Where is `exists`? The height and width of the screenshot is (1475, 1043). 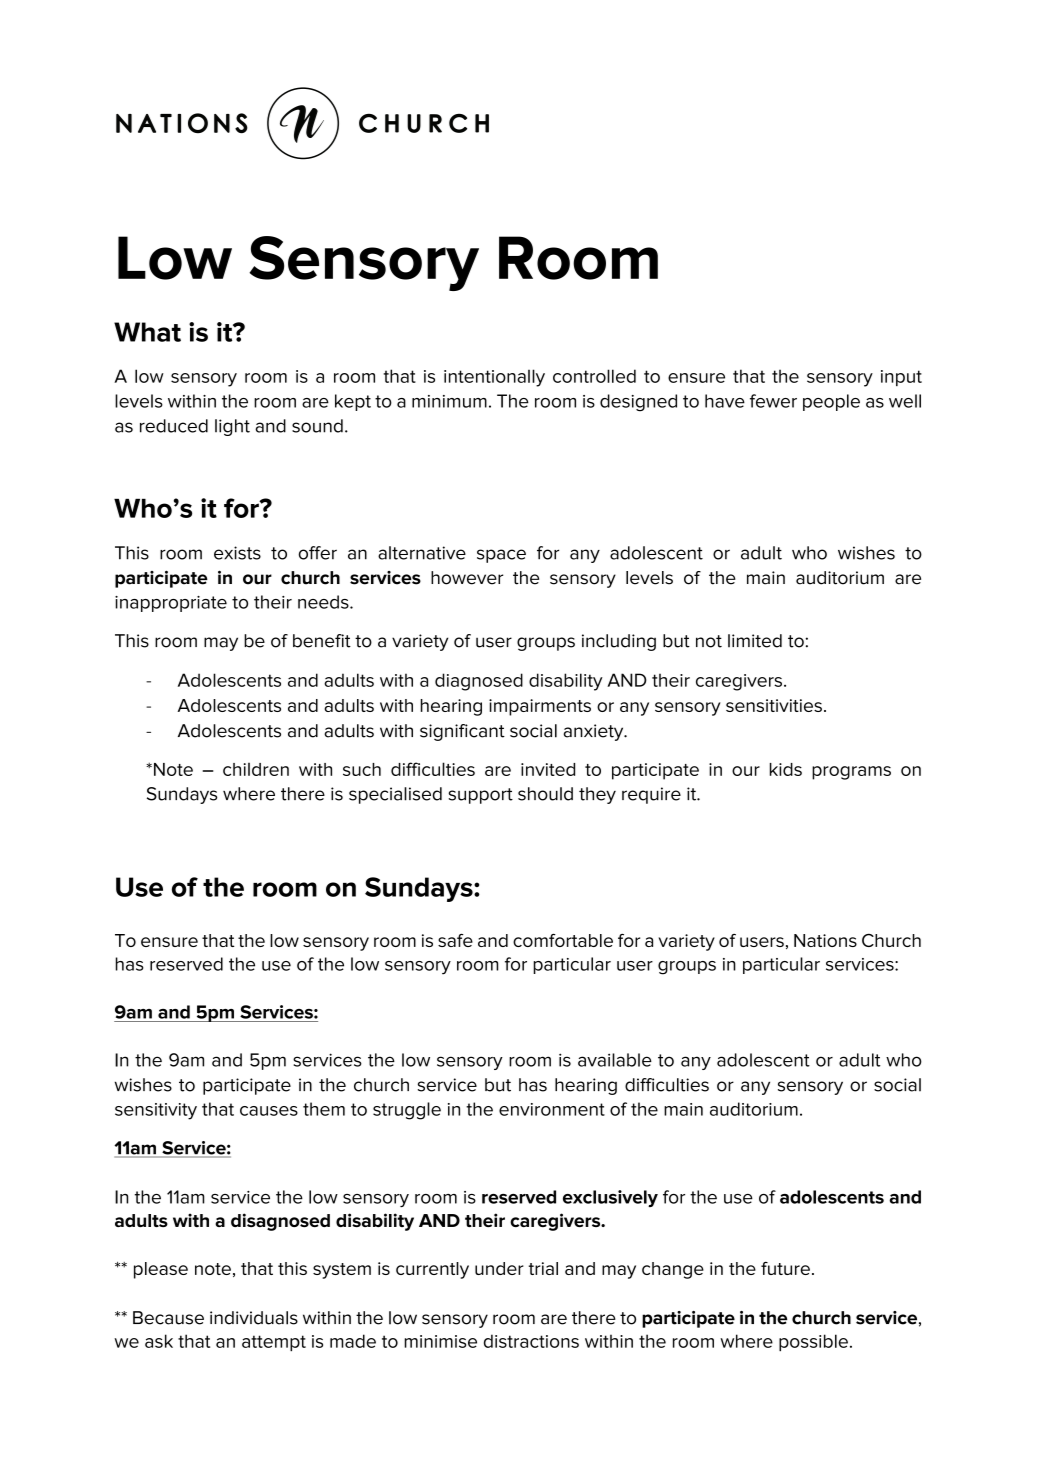 exists is located at coordinates (237, 553).
